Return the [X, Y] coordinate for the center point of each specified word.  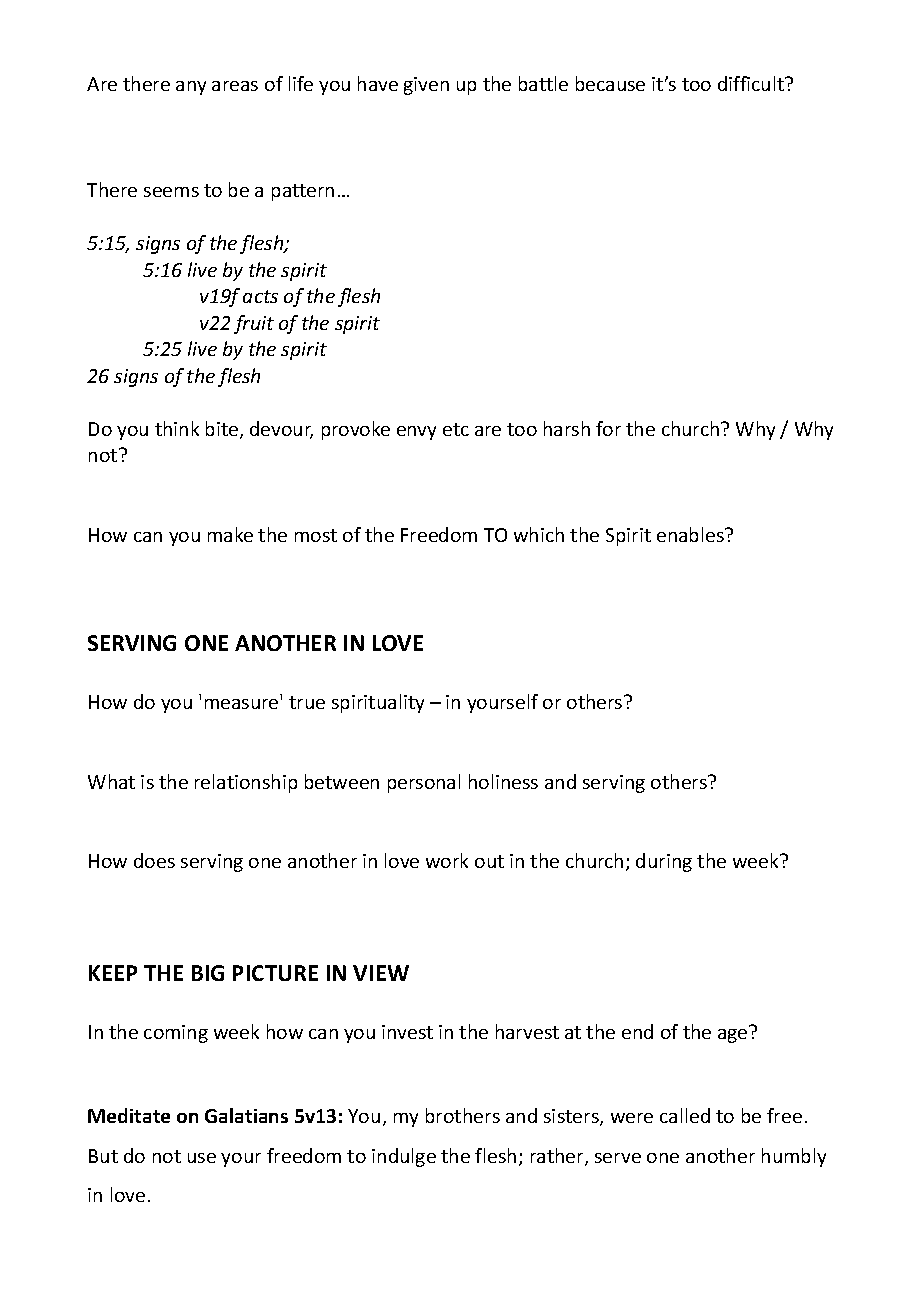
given [426, 86]
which [539, 534]
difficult [752, 83]
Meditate [129, 1115]
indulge [404, 1157]
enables [691, 534]
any [191, 88]
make [230, 534]
